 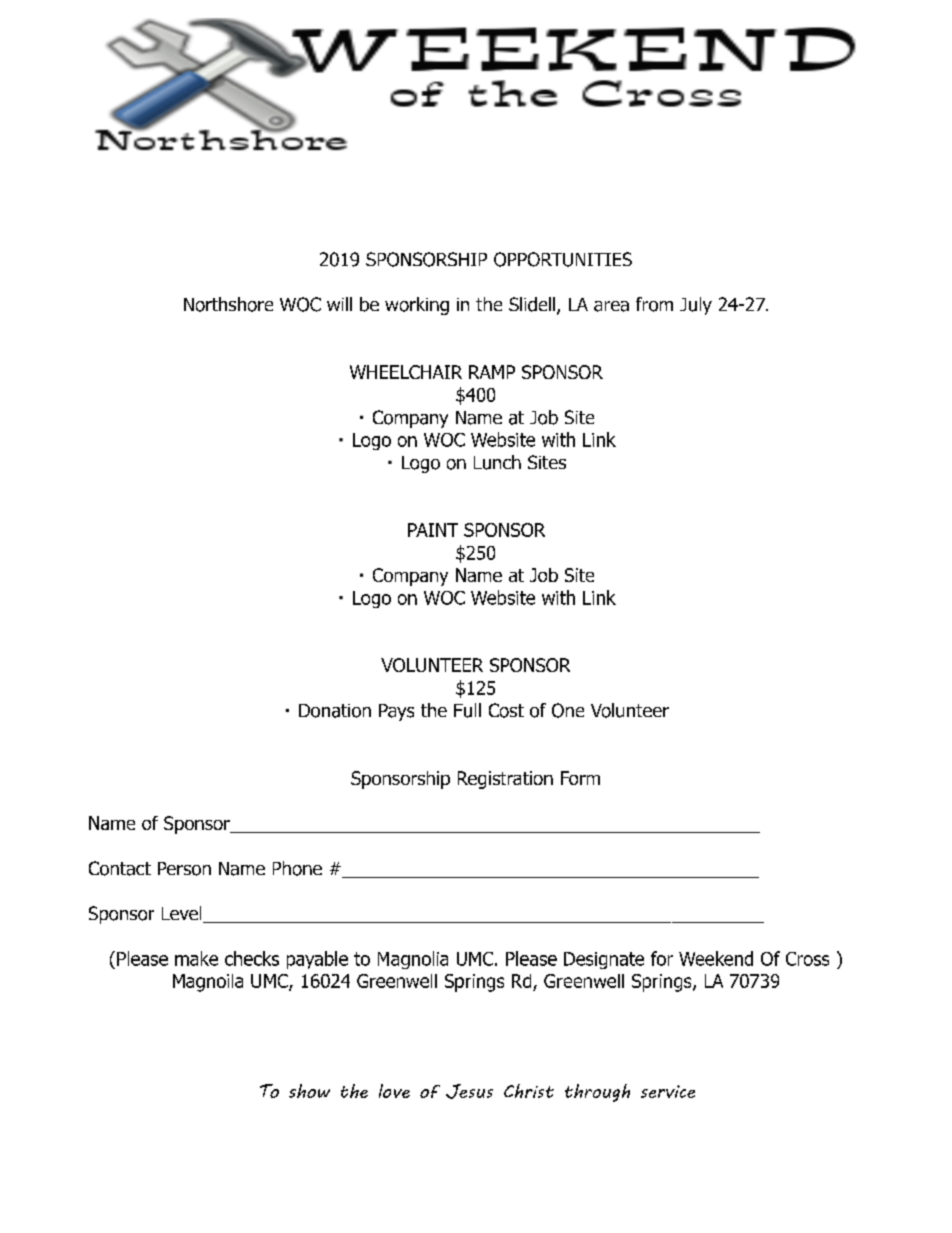 What do you see at coordinates (184, 869) in the image?
I see `Person` at bounding box center [184, 869].
